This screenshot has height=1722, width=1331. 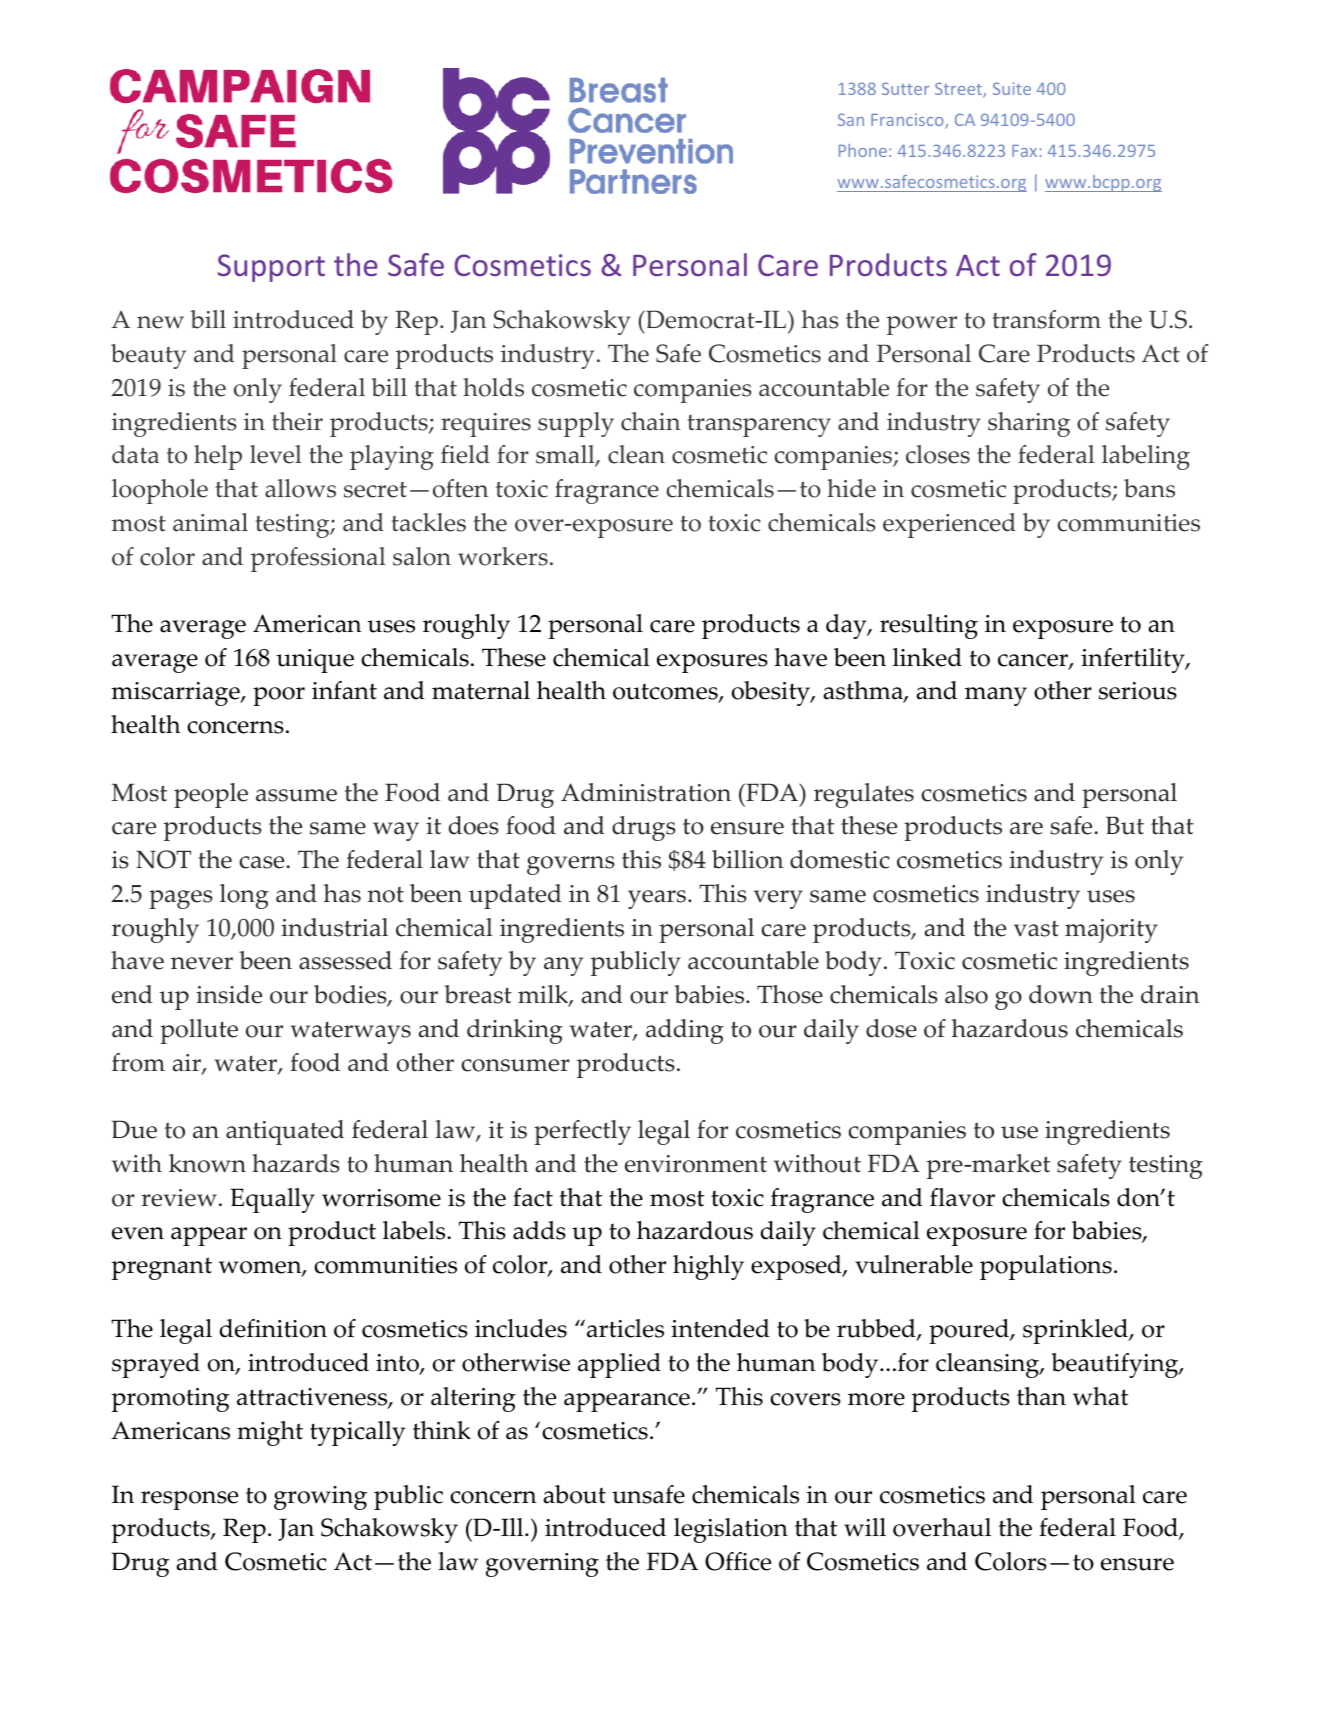 I want to click on growing, so click(x=320, y=1498).
